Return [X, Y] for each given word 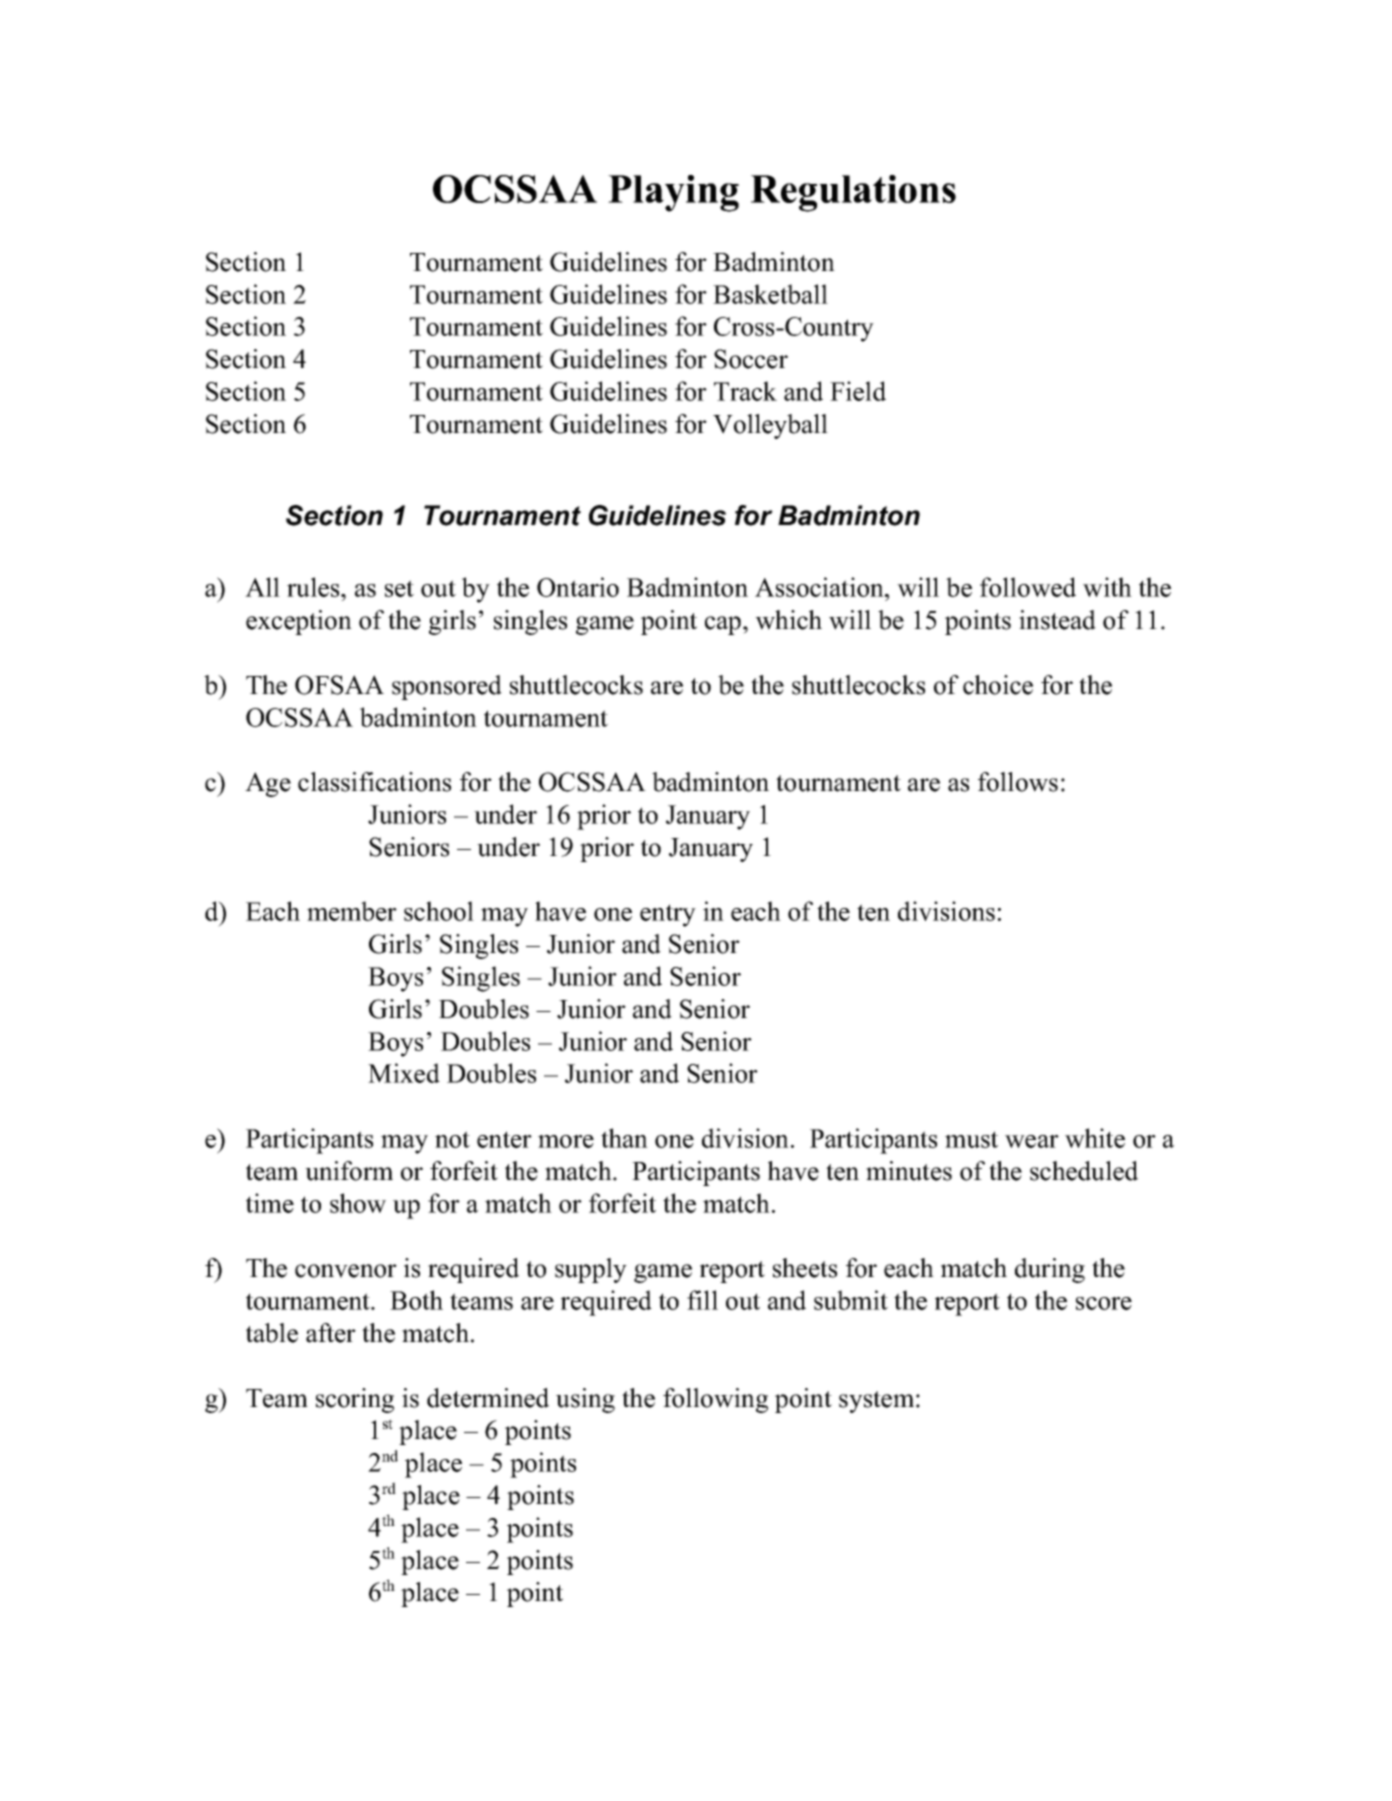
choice [998, 685]
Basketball [770, 294]
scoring [355, 1400]
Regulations [853, 193]
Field [858, 391]
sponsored [447, 687]
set [399, 588]
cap [723, 625]
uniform [349, 1171]
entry [668, 915]
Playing [673, 193]
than [624, 1138]
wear [1032, 1141]
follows [1018, 782]
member [352, 911]
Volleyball [770, 426]
